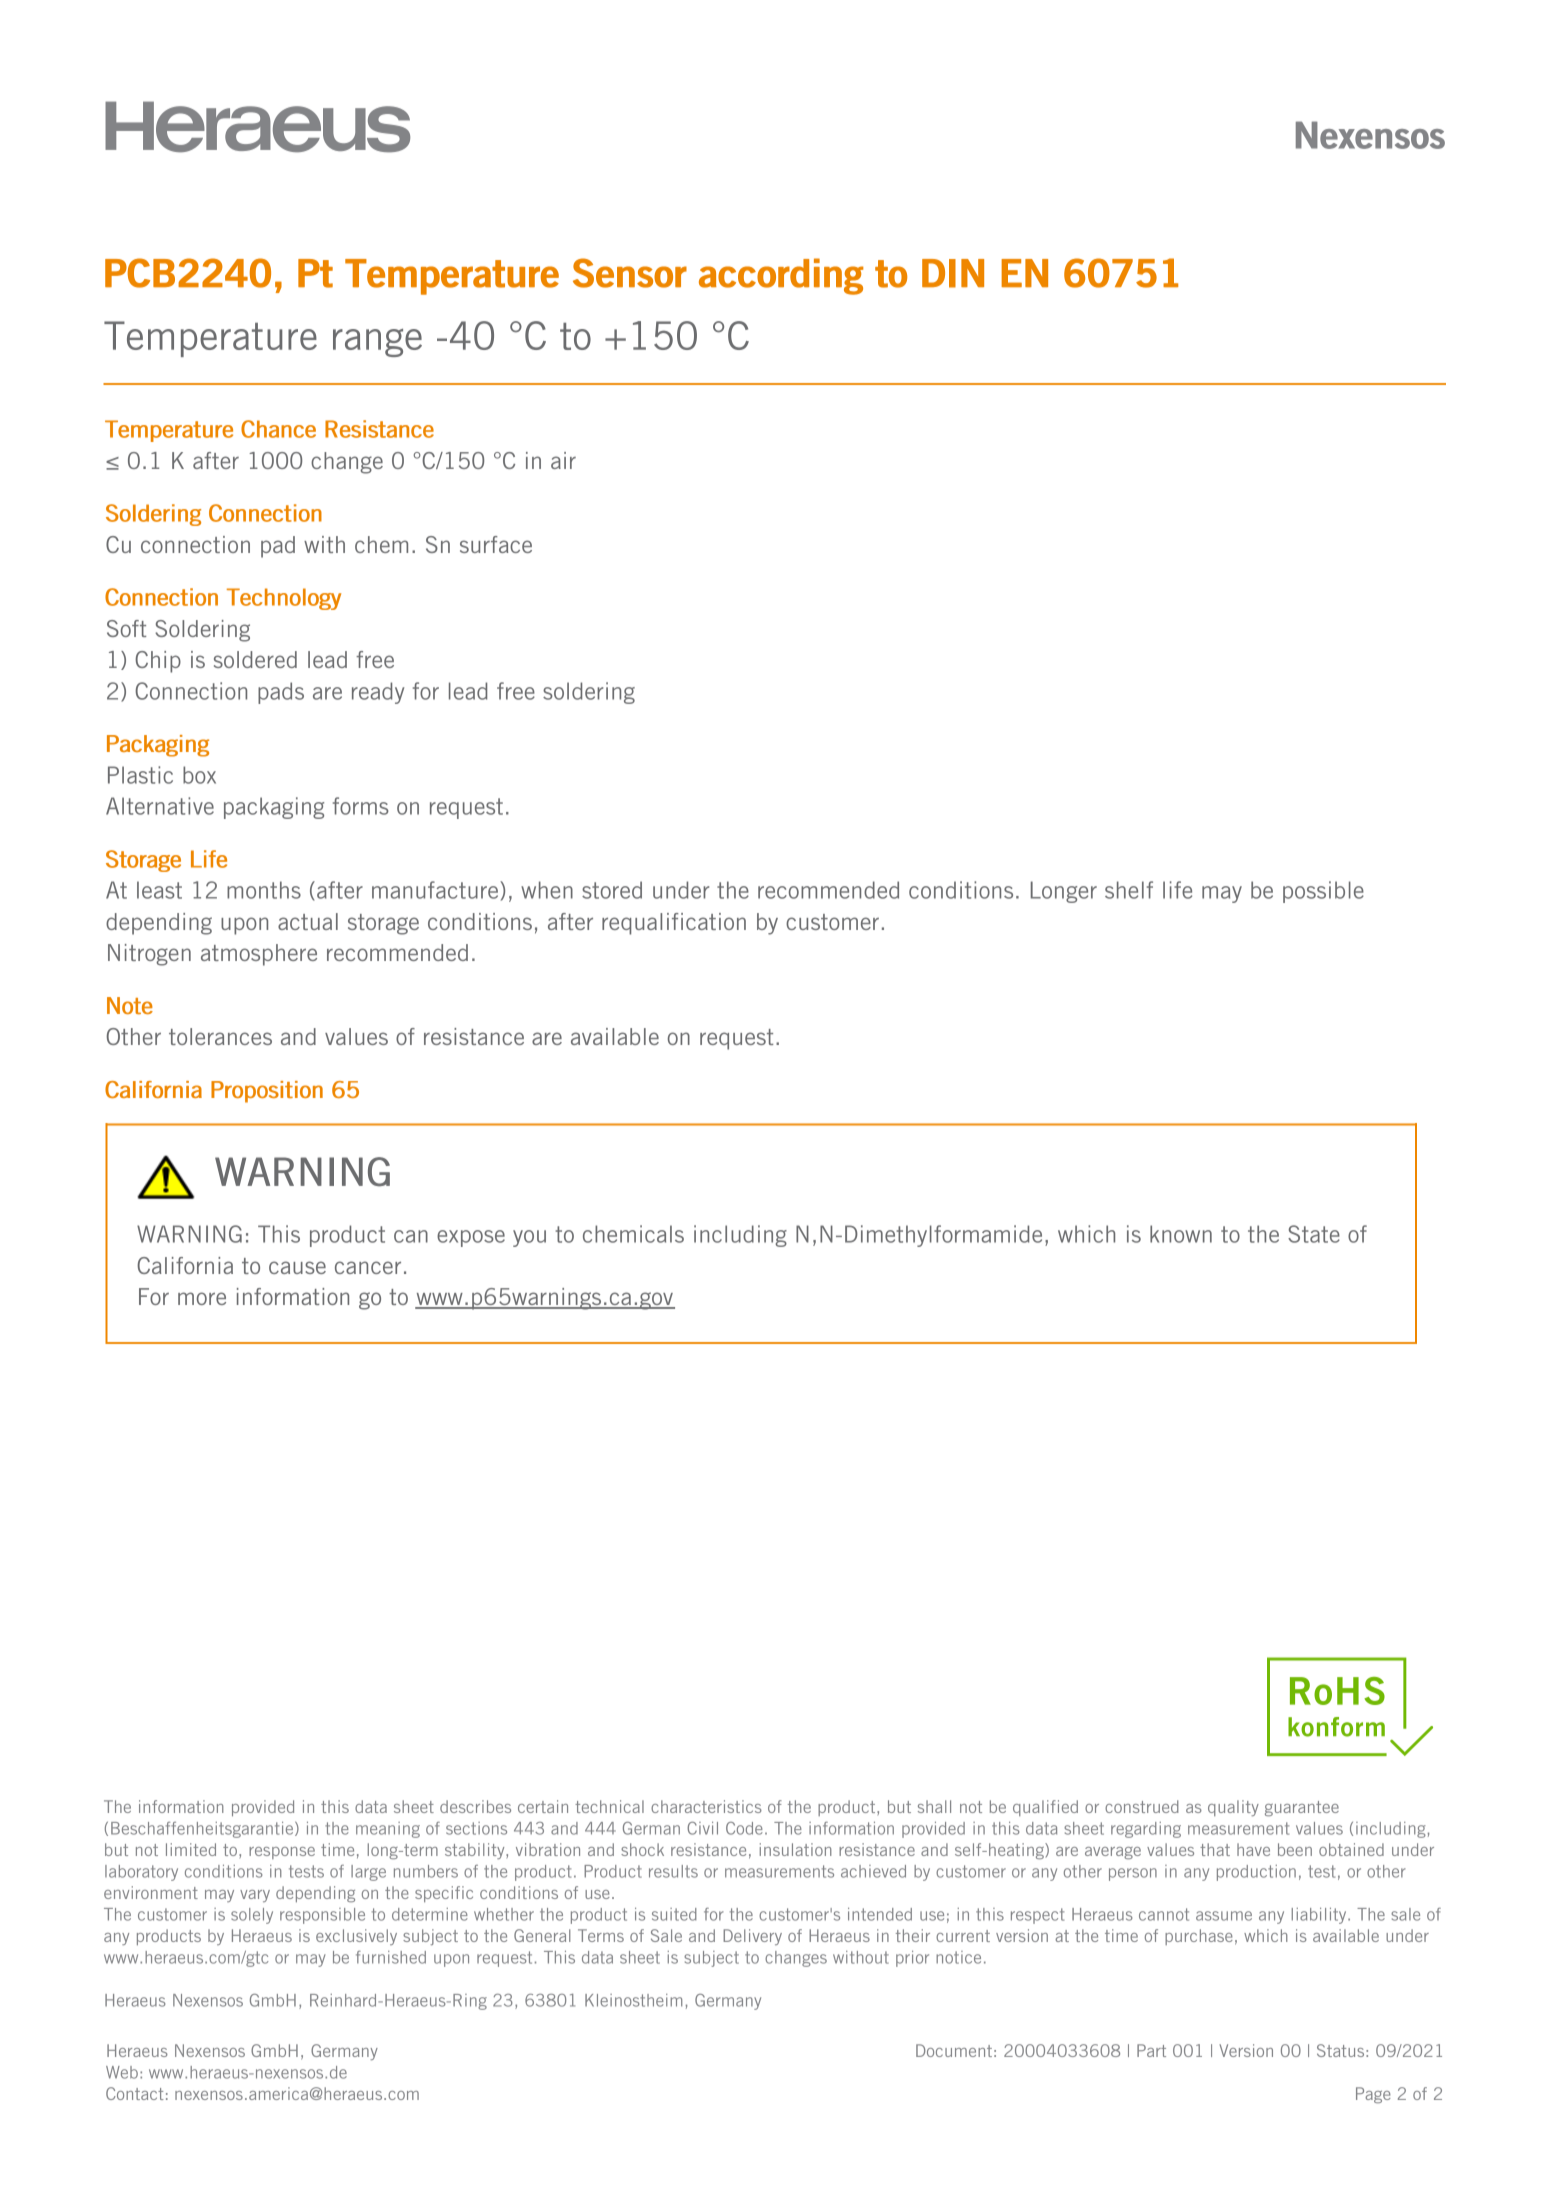 The width and height of the document is (1551, 2193). What do you see at coordinates (1181, 1234) in the document?
I see `known` at bounding box center [1181, 1234].
